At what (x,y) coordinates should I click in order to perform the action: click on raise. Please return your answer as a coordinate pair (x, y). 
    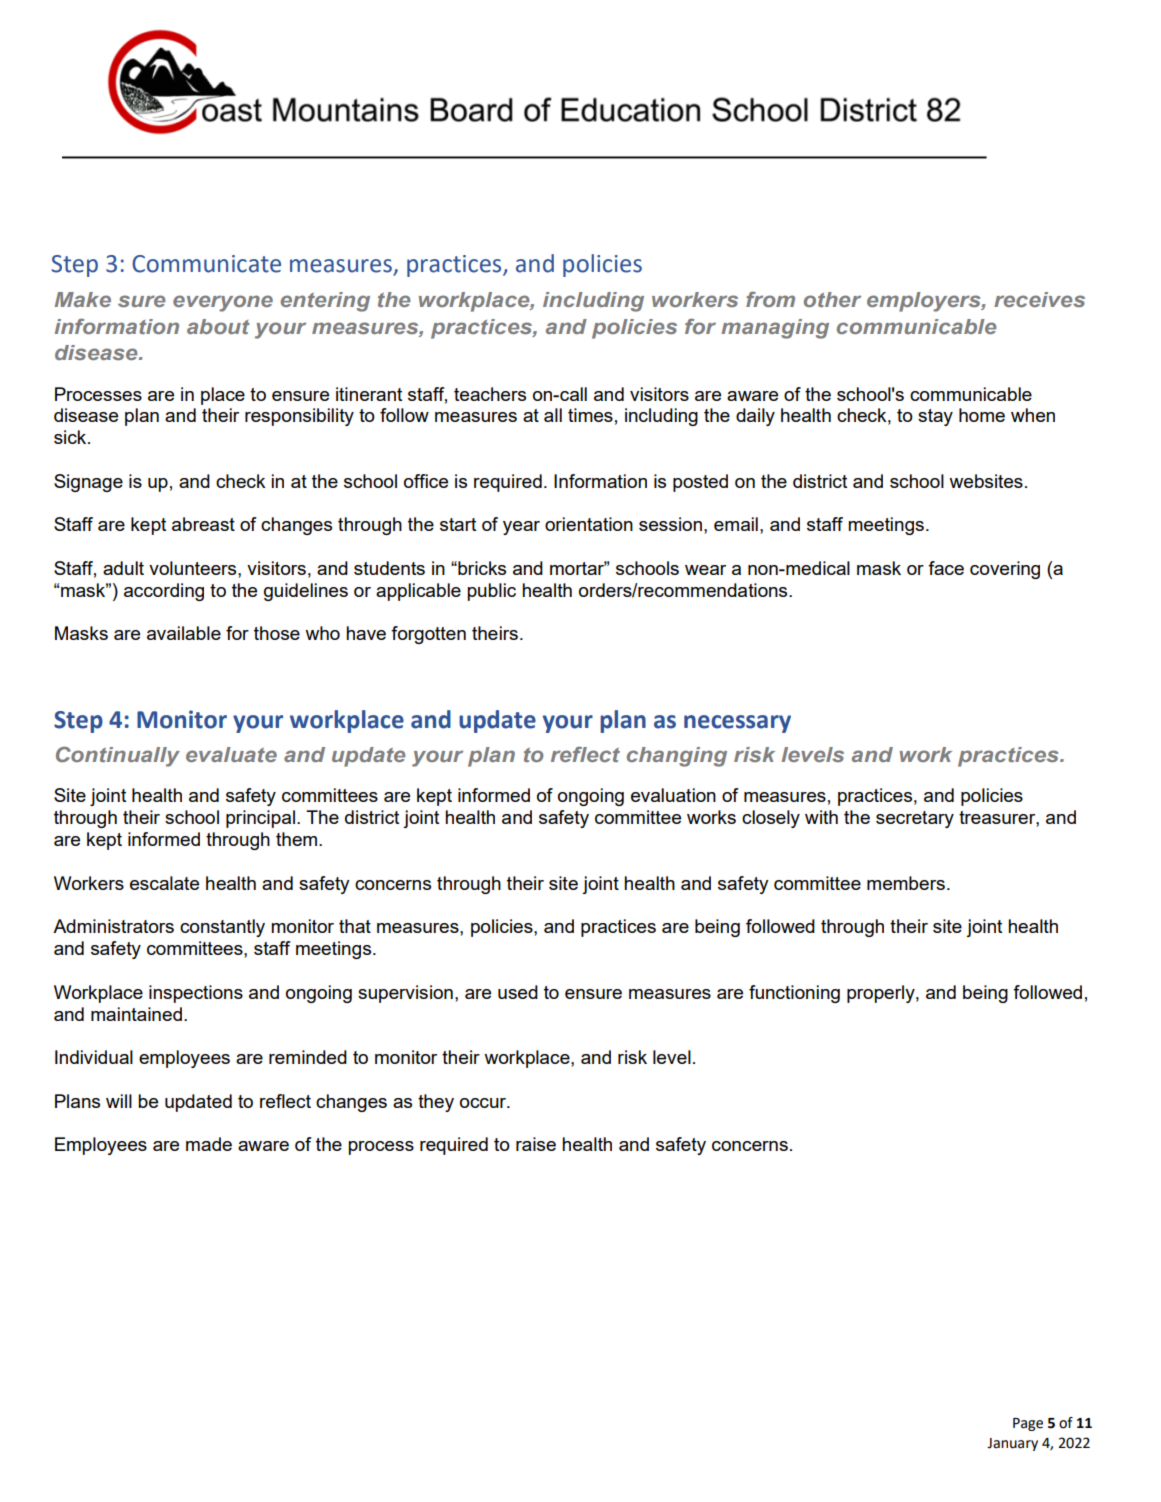
    Looking at the image, I should click on (536, 1144).
